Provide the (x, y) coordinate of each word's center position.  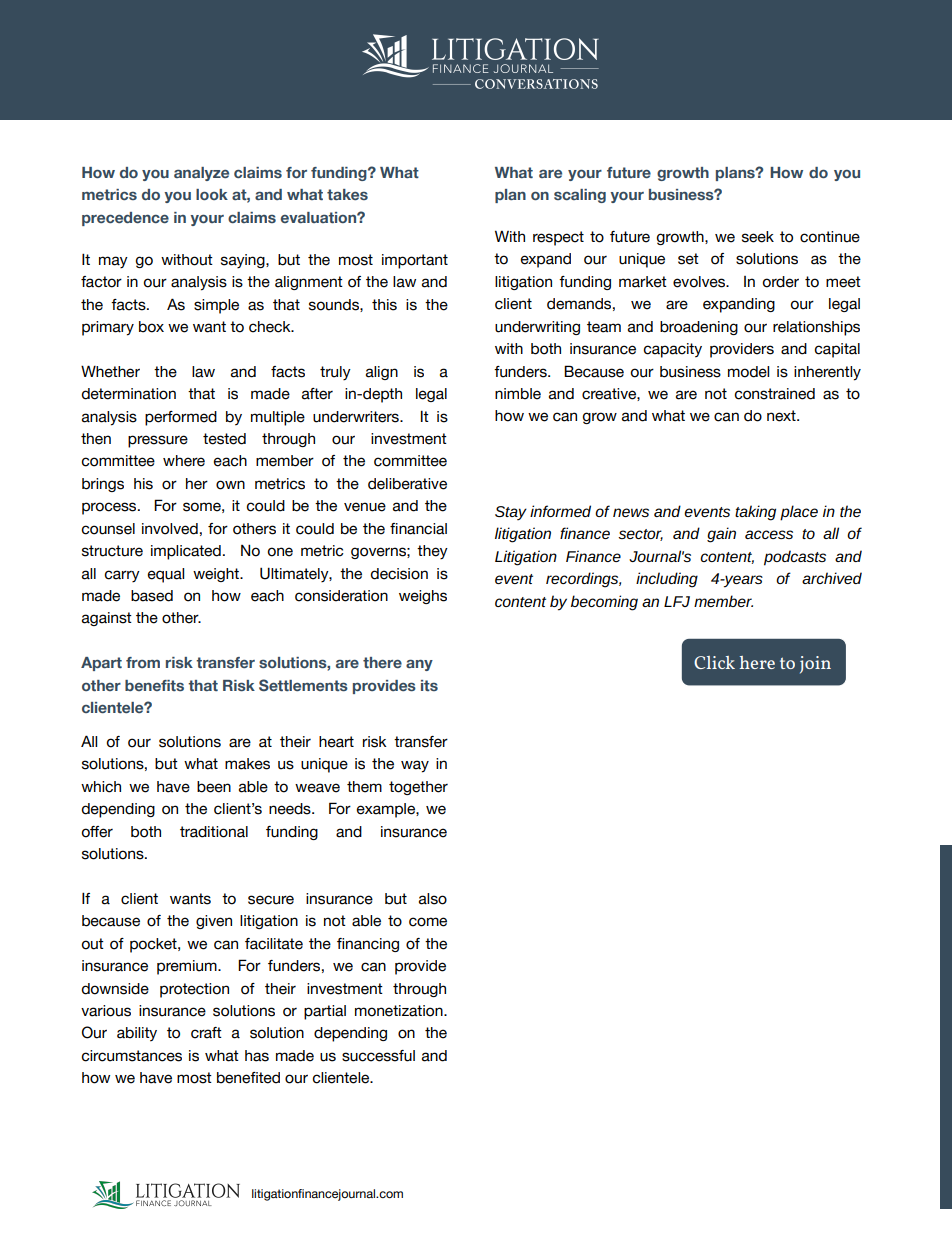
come (428, 922)
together (418, 788)
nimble (518, 394)
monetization (400, 1011)
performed (181, 418)
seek (758, 237)
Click (714, 662)
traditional (214, 832)
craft (206, 1033)
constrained (774, 394)
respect (558, 238)
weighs (423, 597)
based (152, 596)
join (815, 665)
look (212, 194)
